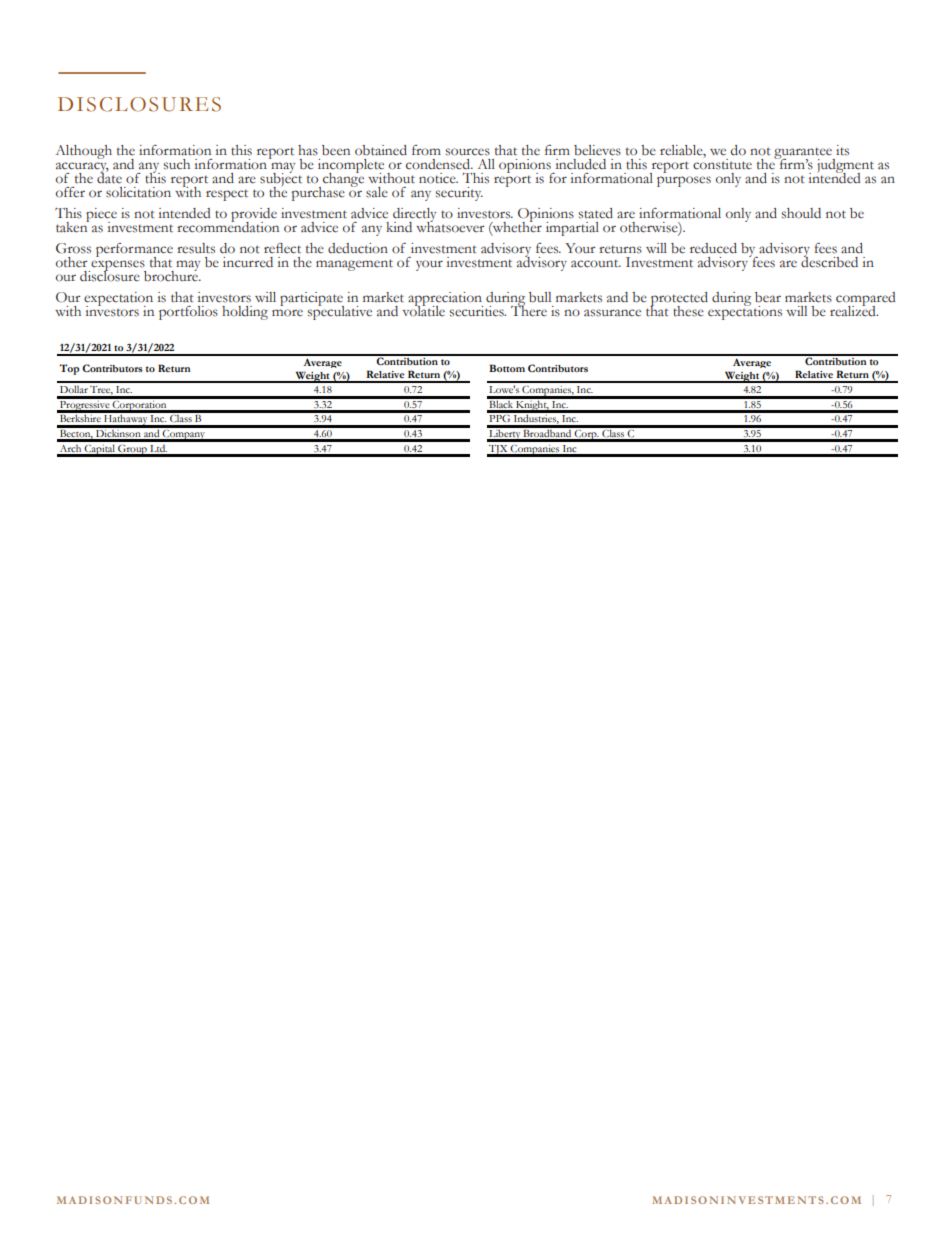  What do you see at coordinates (138, 192) in the screenshot?
I see `solicitation` at bounding box center [138, 192].
